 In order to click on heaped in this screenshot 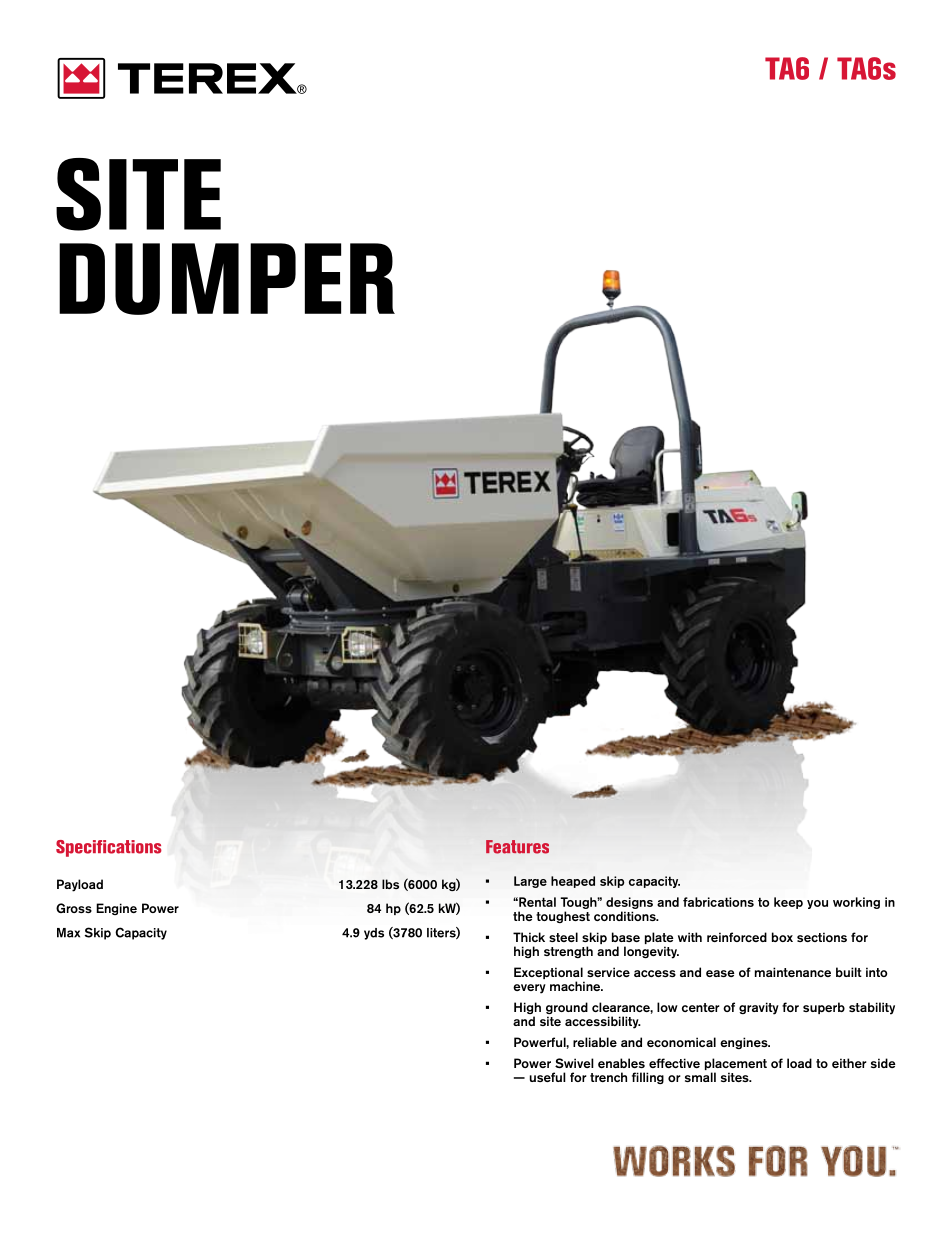, I will do `click(573, 882)`.
